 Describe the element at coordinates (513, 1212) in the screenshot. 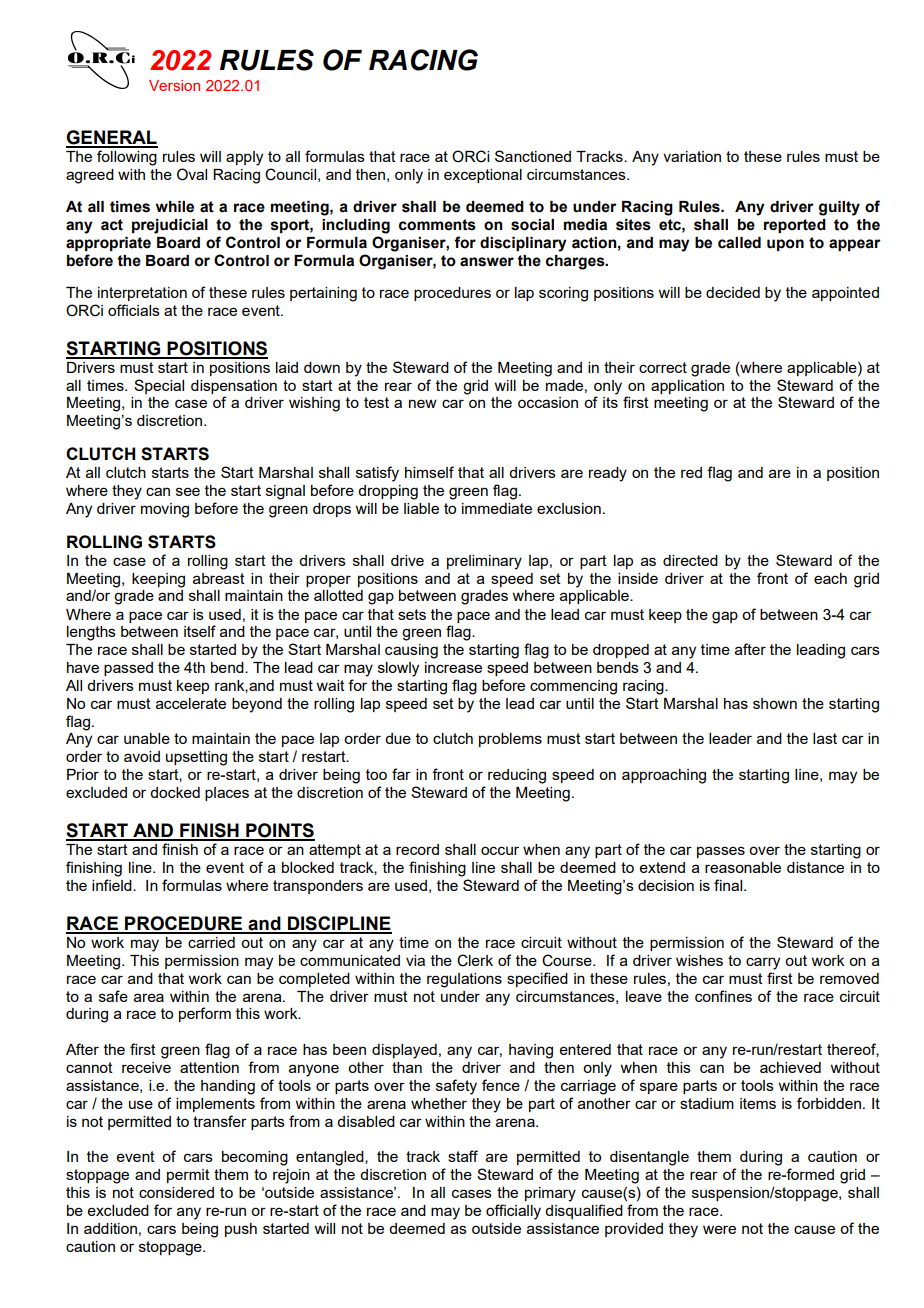

I see `officially` at that location.
